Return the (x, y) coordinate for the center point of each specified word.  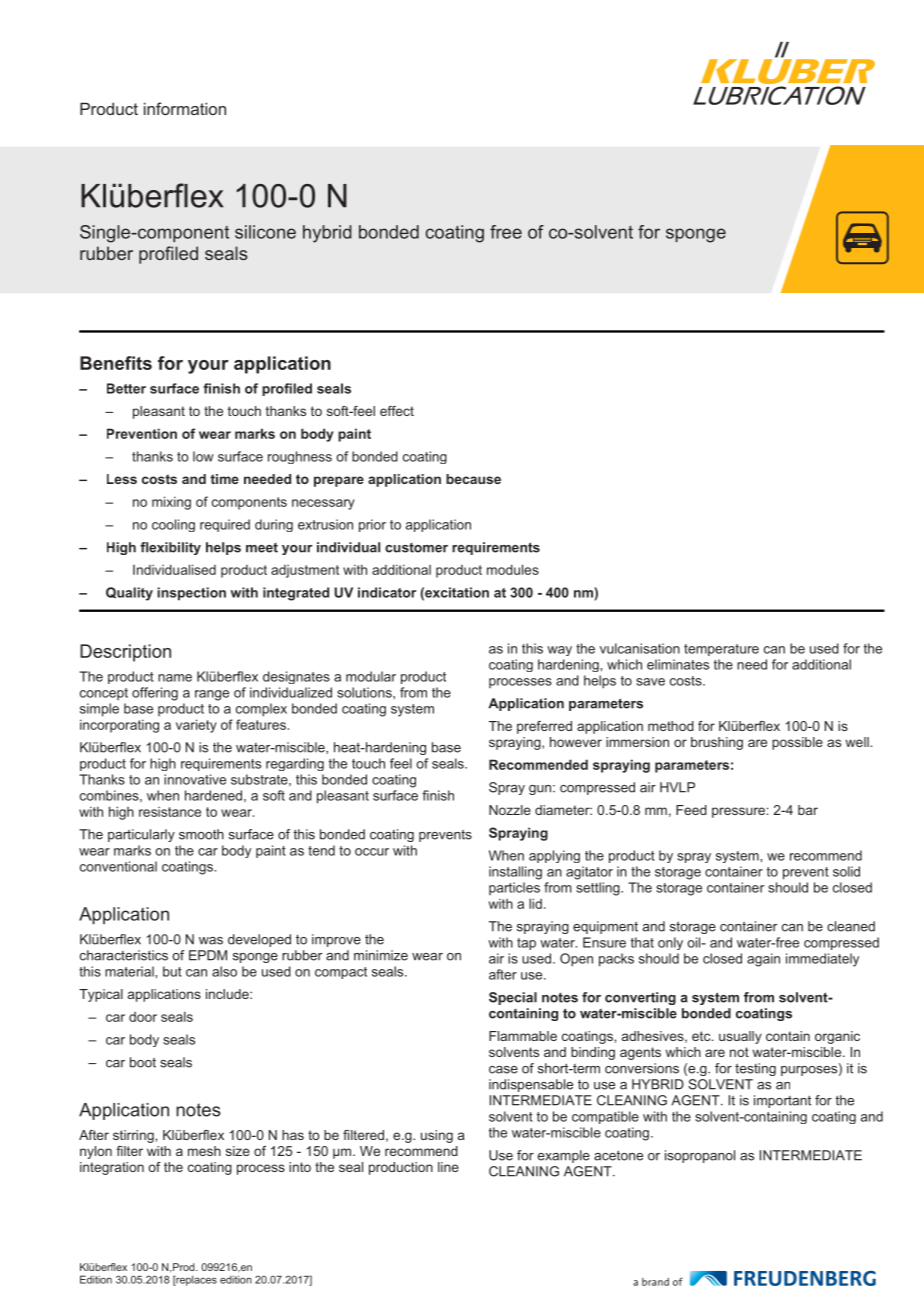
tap (526, 944)
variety (196, 726)
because (473, 479)
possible (797, 743)
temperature (721, 650)
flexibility (170, 548)
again (763, 960)
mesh (204, 1151)
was (211, 941)
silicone (265, 232)
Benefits (116, 363)
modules (513, 569)
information (185, 108)
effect (397, 411)
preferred (544, 727)
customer (416, 548)
